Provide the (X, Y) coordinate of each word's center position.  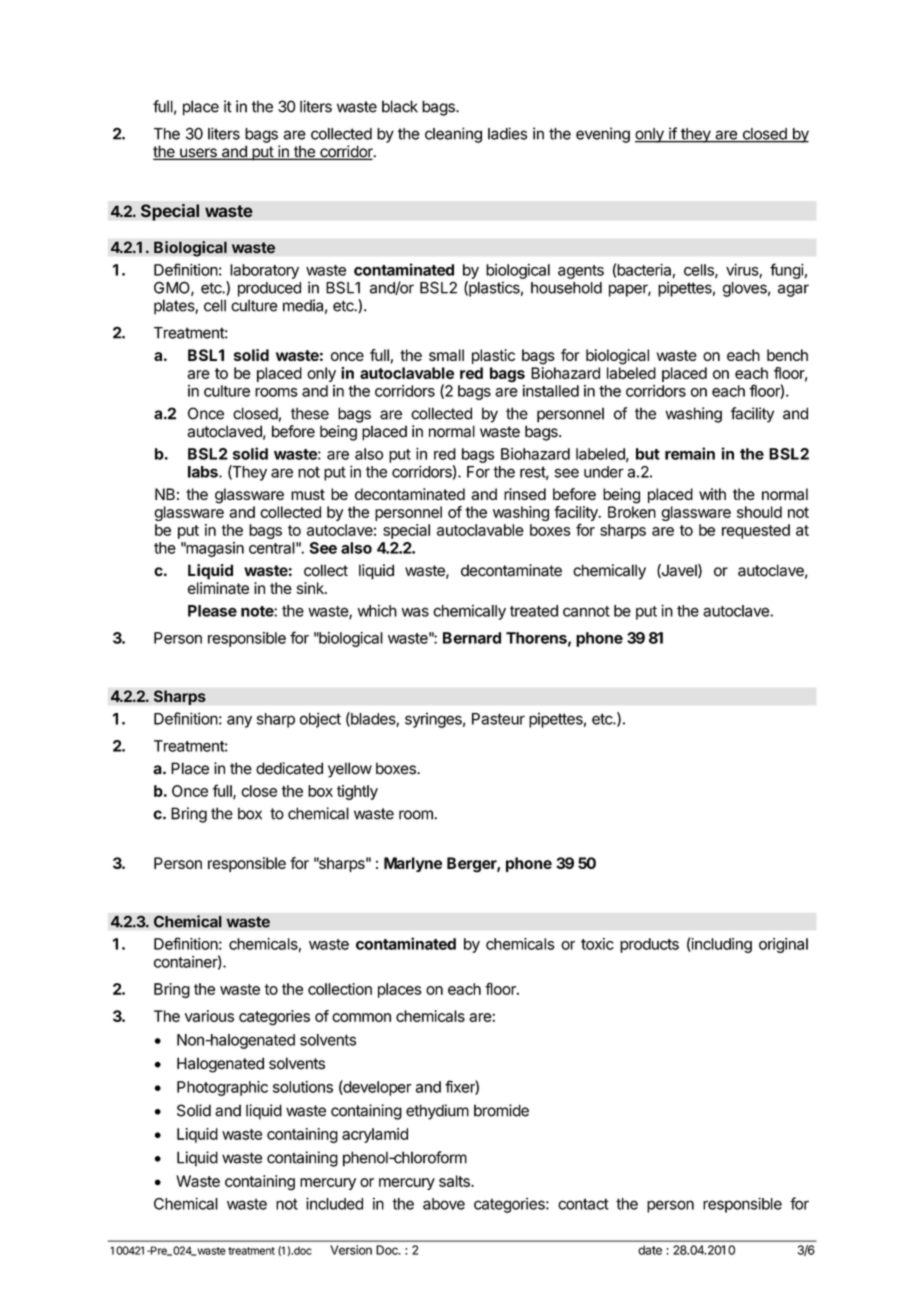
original (783, 945)
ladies (507, 133)
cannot (586, 611)
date (650, 1250)
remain (690, 453)
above (444, 1204)
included (334, 1203)
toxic (597, 944)
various (209, 1016)
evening (603, 135)
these (310, 413)
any (239, 721)
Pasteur (498, 719)
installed (551, 391)
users (198, 154)
